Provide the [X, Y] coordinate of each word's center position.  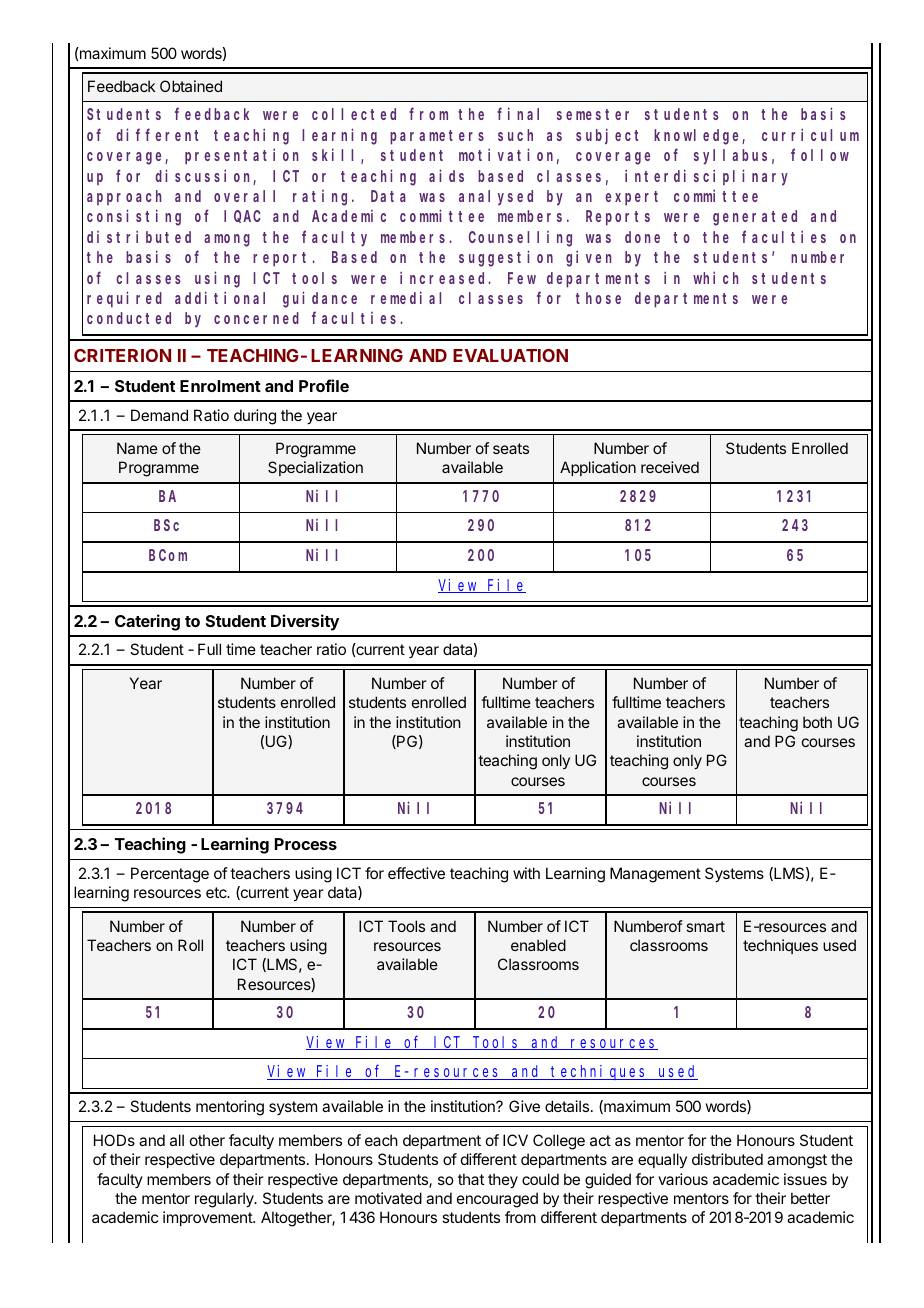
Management [655, 875]
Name [137, 448]
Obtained [191, 86]
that [471, 1179]
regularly [225, 1200]
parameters [437, 137]
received [670, 467]
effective [416, 873]
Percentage [170, 875]
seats [511, 448]
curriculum [810, 134]
